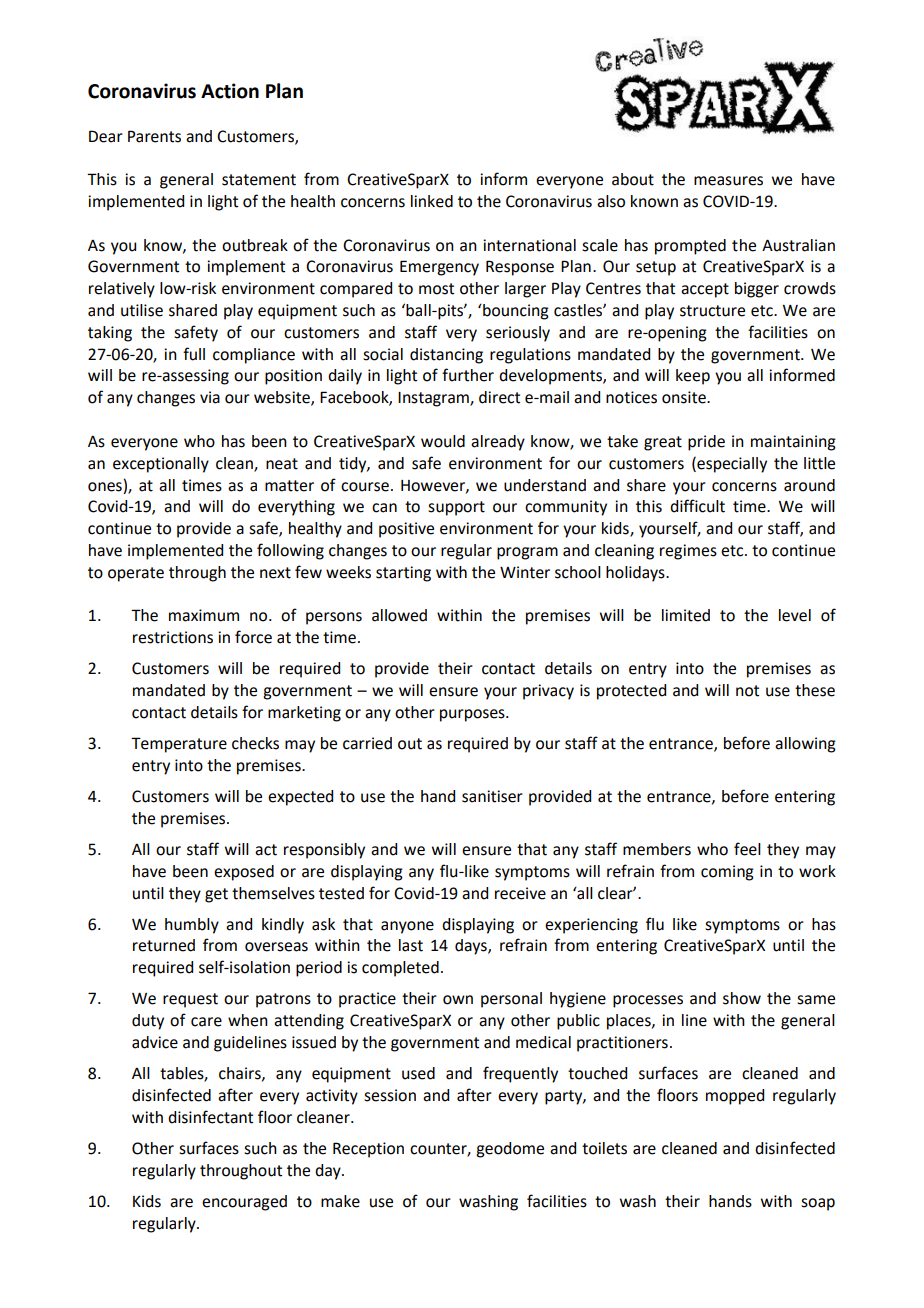  I want to click on further, so click(468, 375).
